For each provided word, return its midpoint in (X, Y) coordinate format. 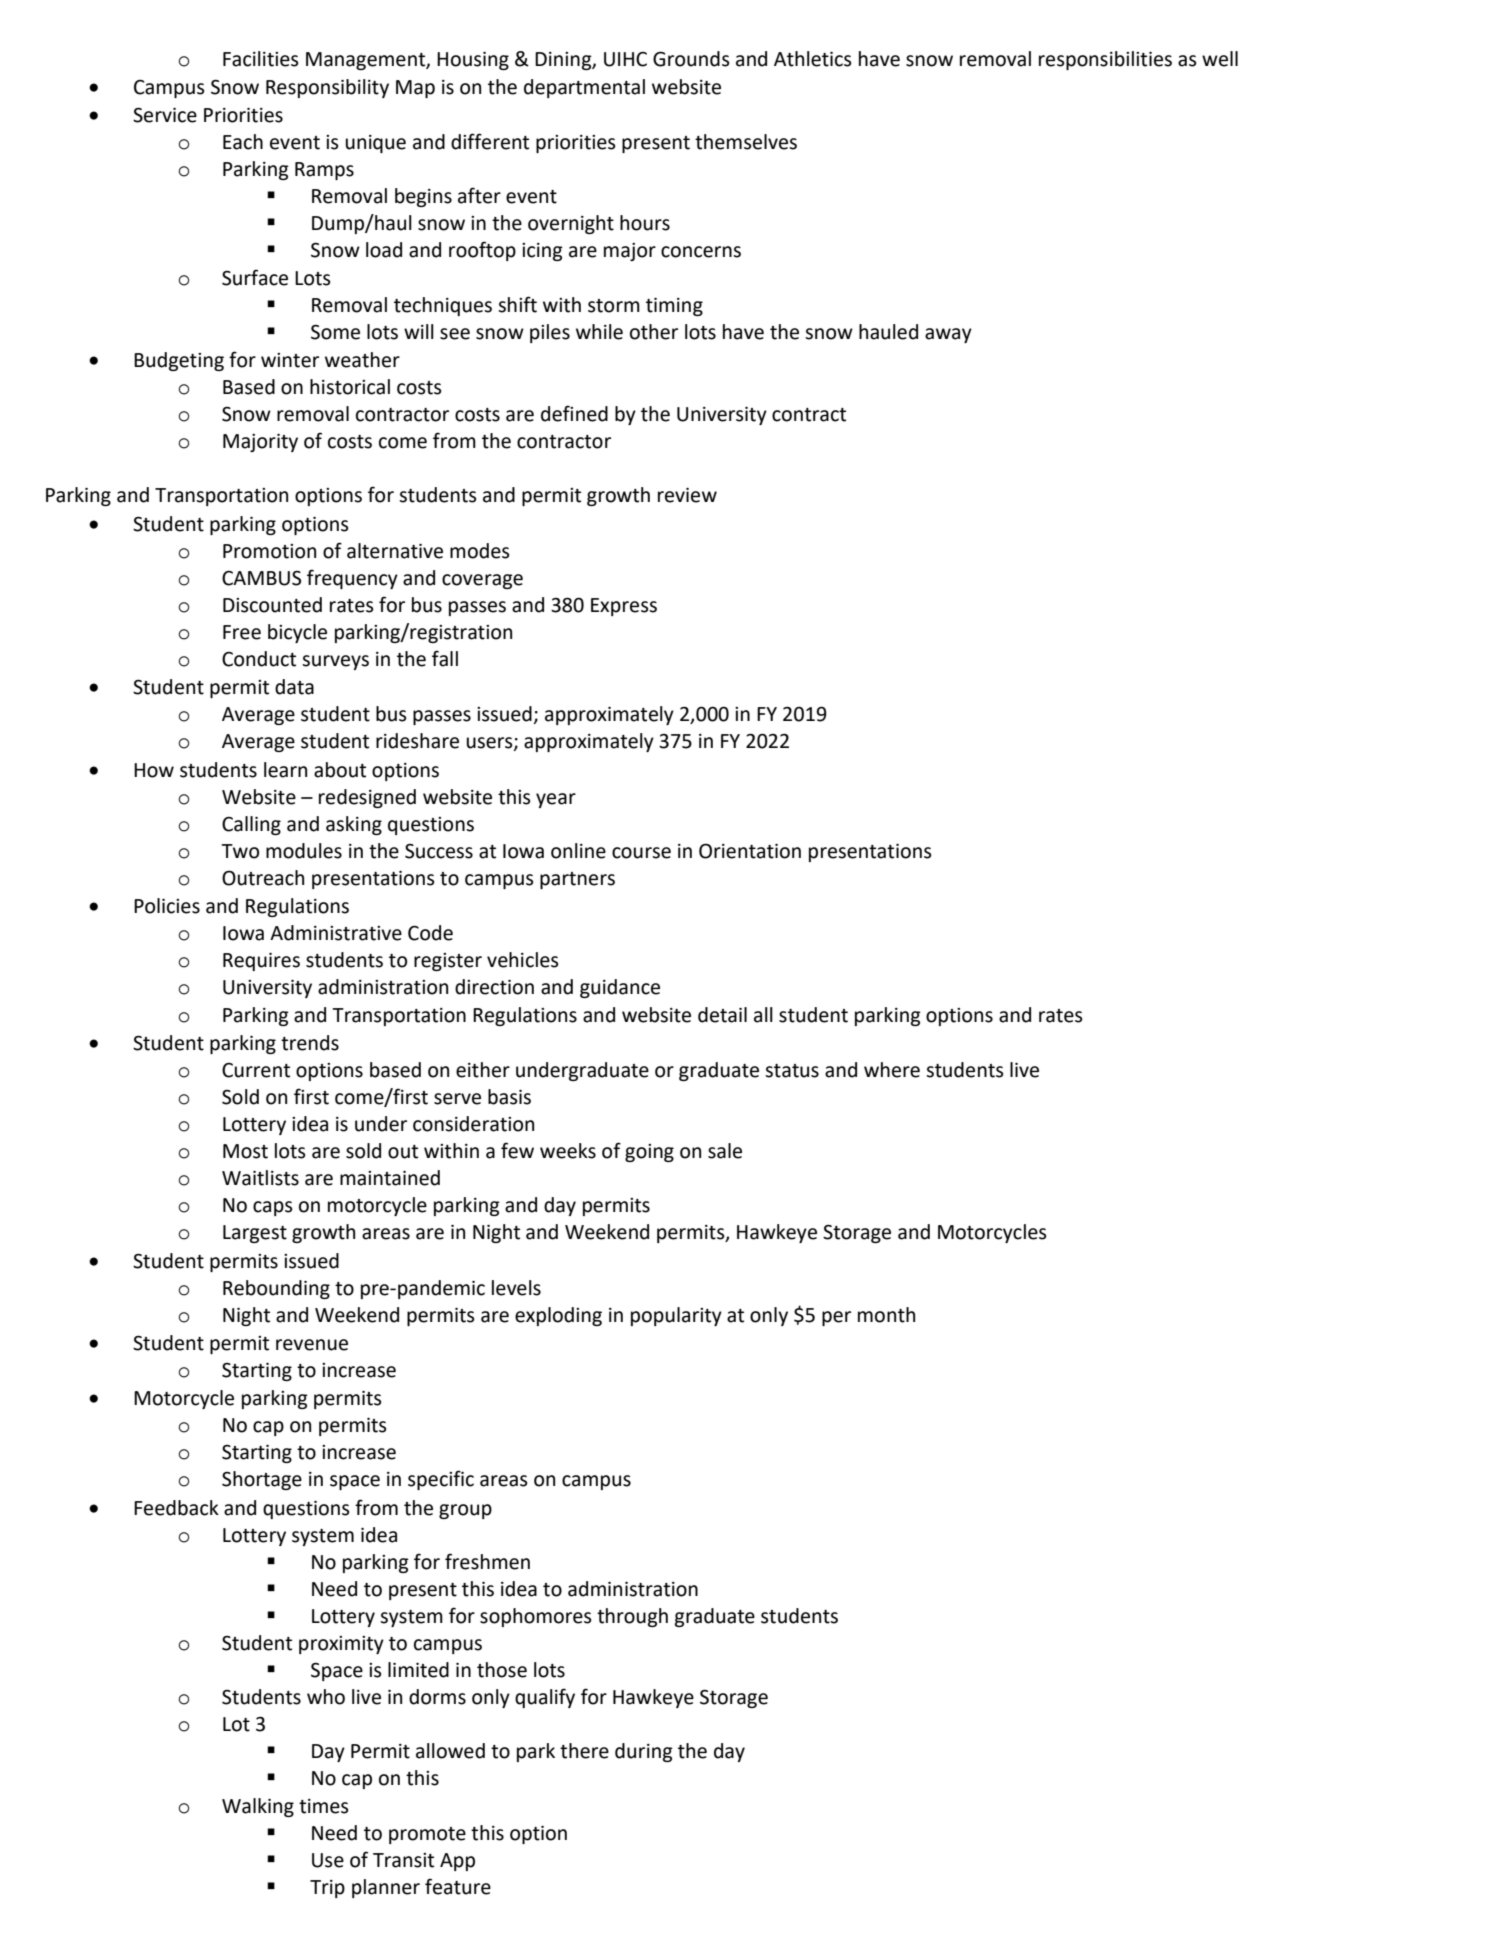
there (584, 1751)
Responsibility (327, 88)
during (644, 1752)
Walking (258, 1807)
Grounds (691, 59)
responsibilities (1105, 60)
